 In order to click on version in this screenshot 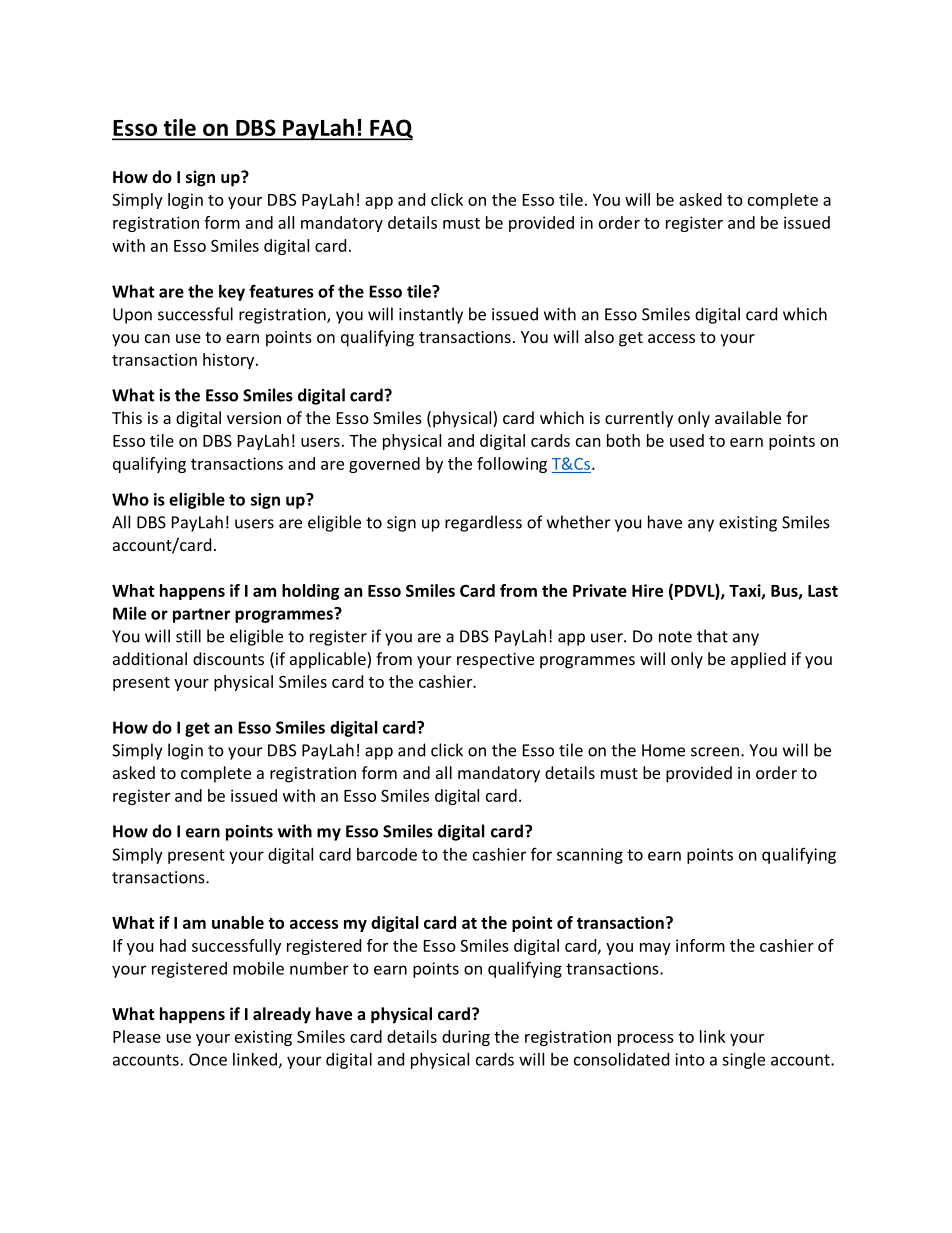, I will do `click(254, 418)`.
